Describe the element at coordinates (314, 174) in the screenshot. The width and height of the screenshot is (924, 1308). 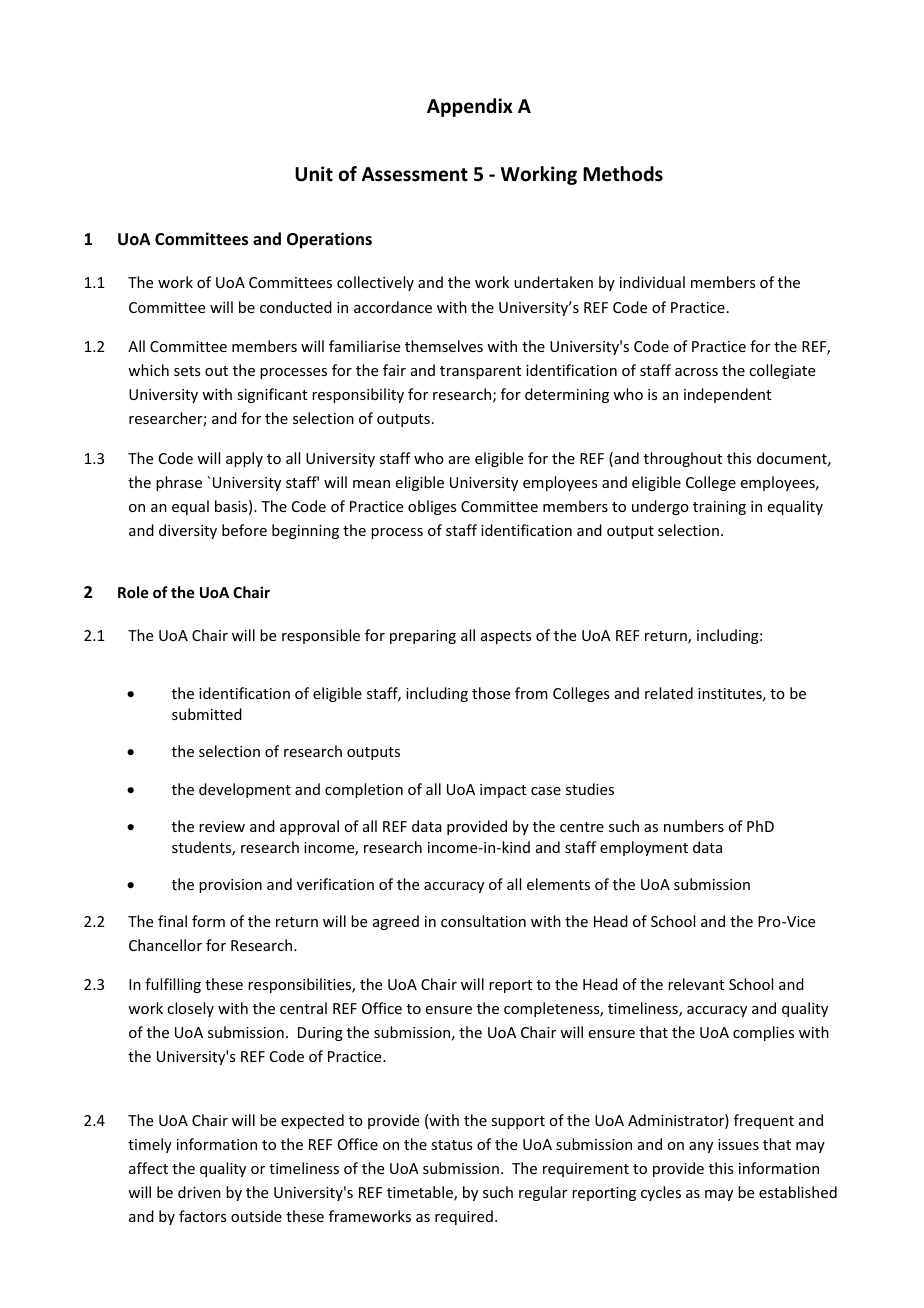
I see `Unit` at that location.
